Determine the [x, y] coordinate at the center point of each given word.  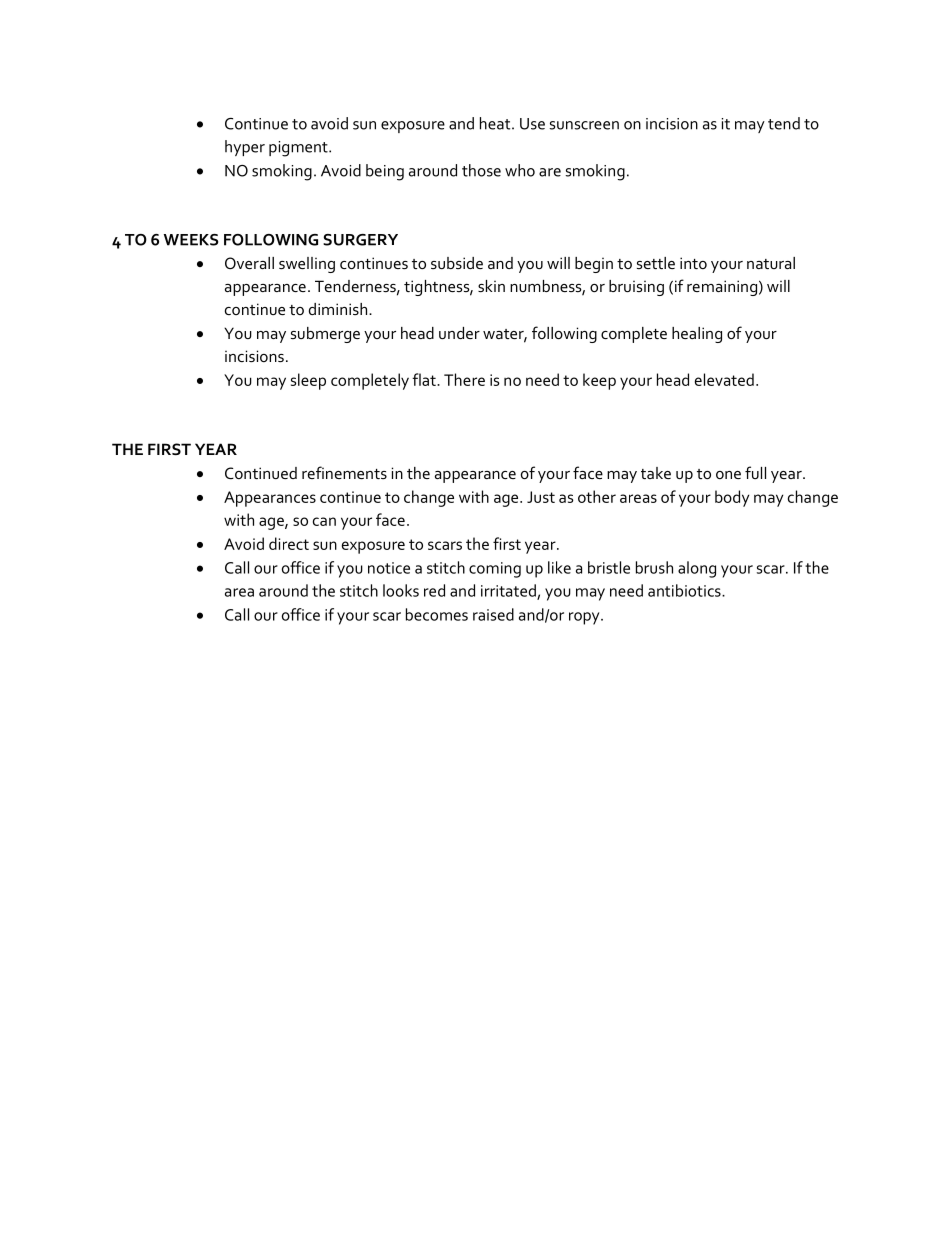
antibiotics [685, 590]
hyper [245, 148]
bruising [636, 288]
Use [532, 124]
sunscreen [584, 125]
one [728, 475]
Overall [249, 263]
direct [289, 543]
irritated [509, 591]
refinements [344, 472]
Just [541, 497]
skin [491, 286]
